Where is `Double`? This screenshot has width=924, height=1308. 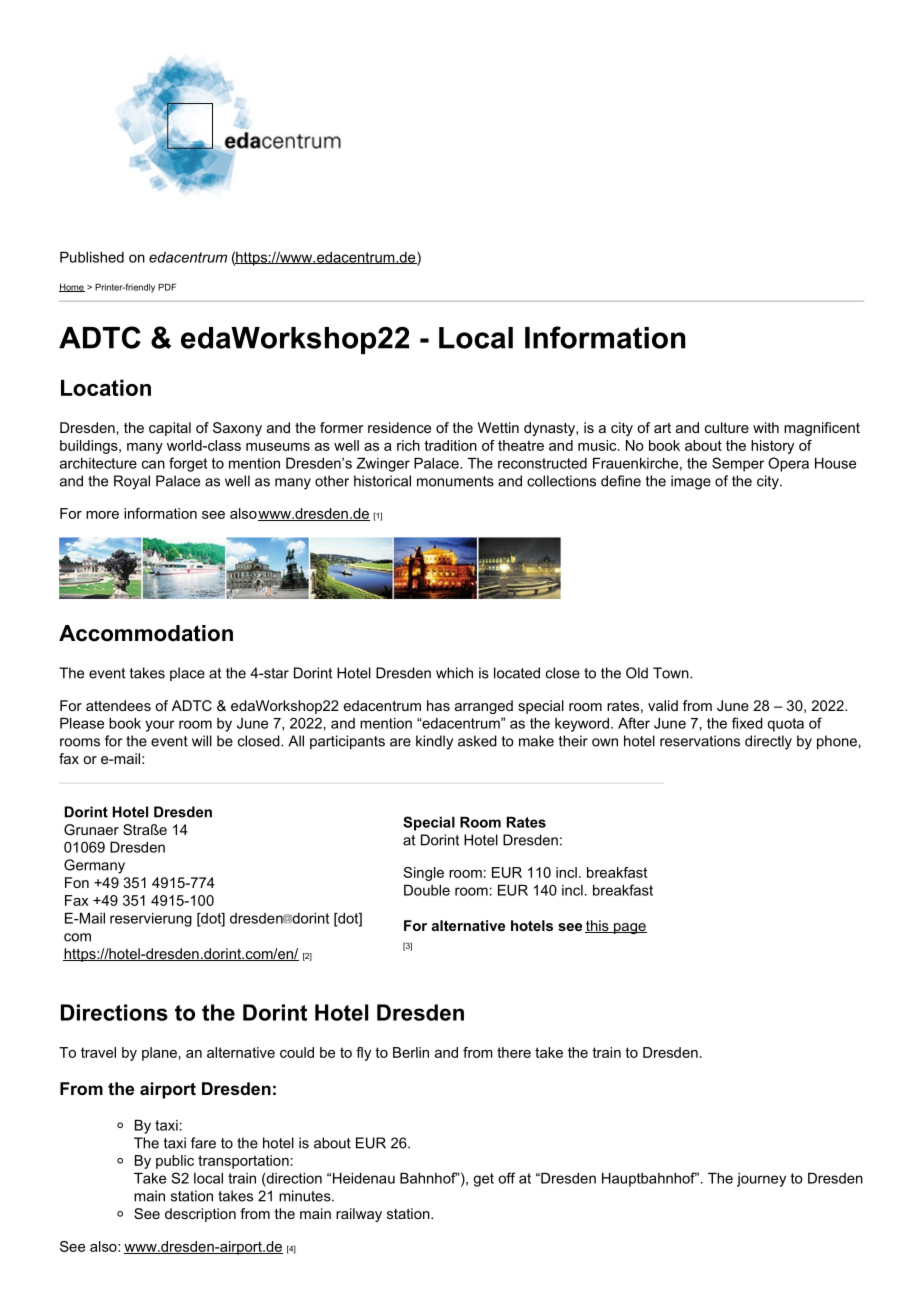
Double is located at coordinates (427, 890).
